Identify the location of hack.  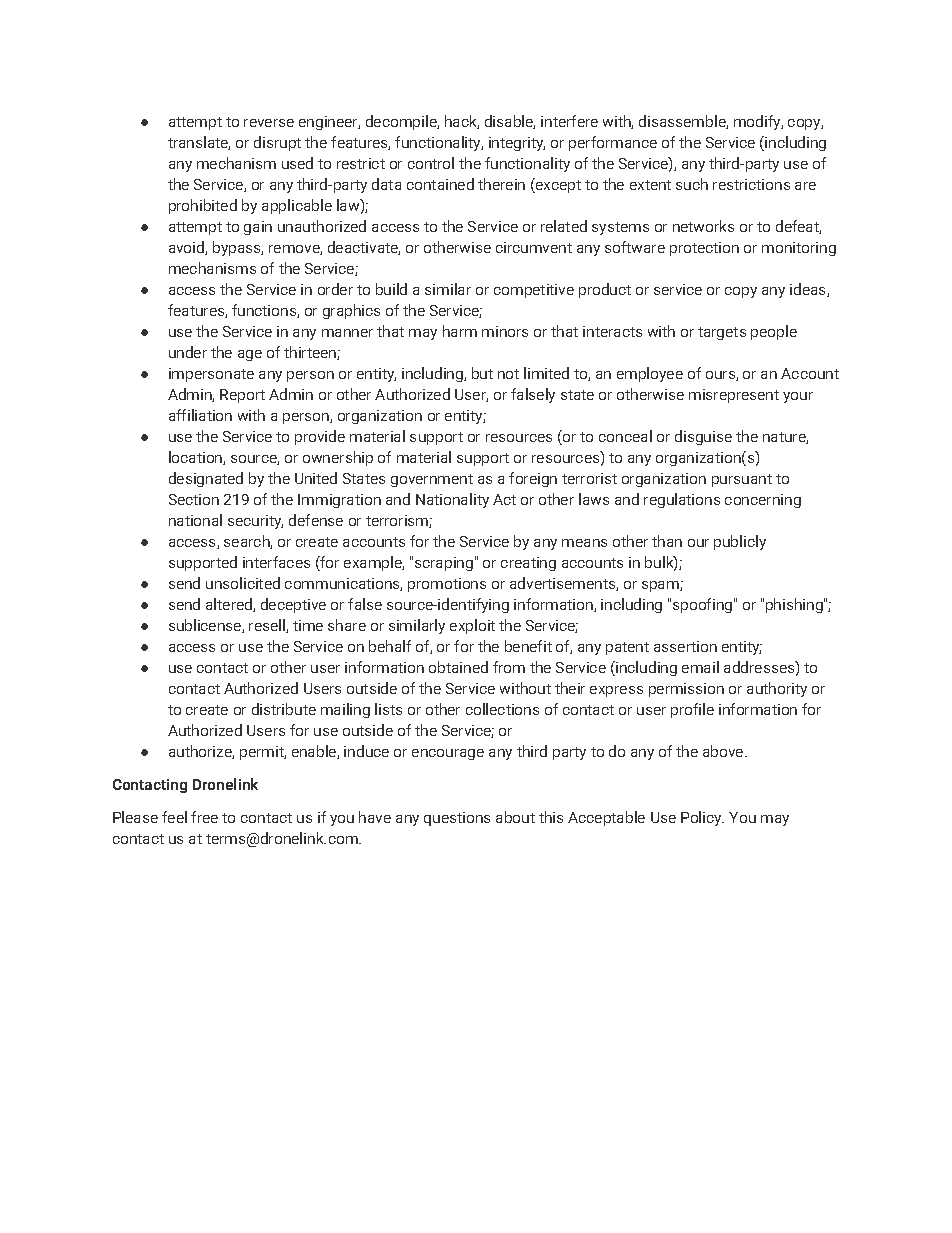
(462, 122).
